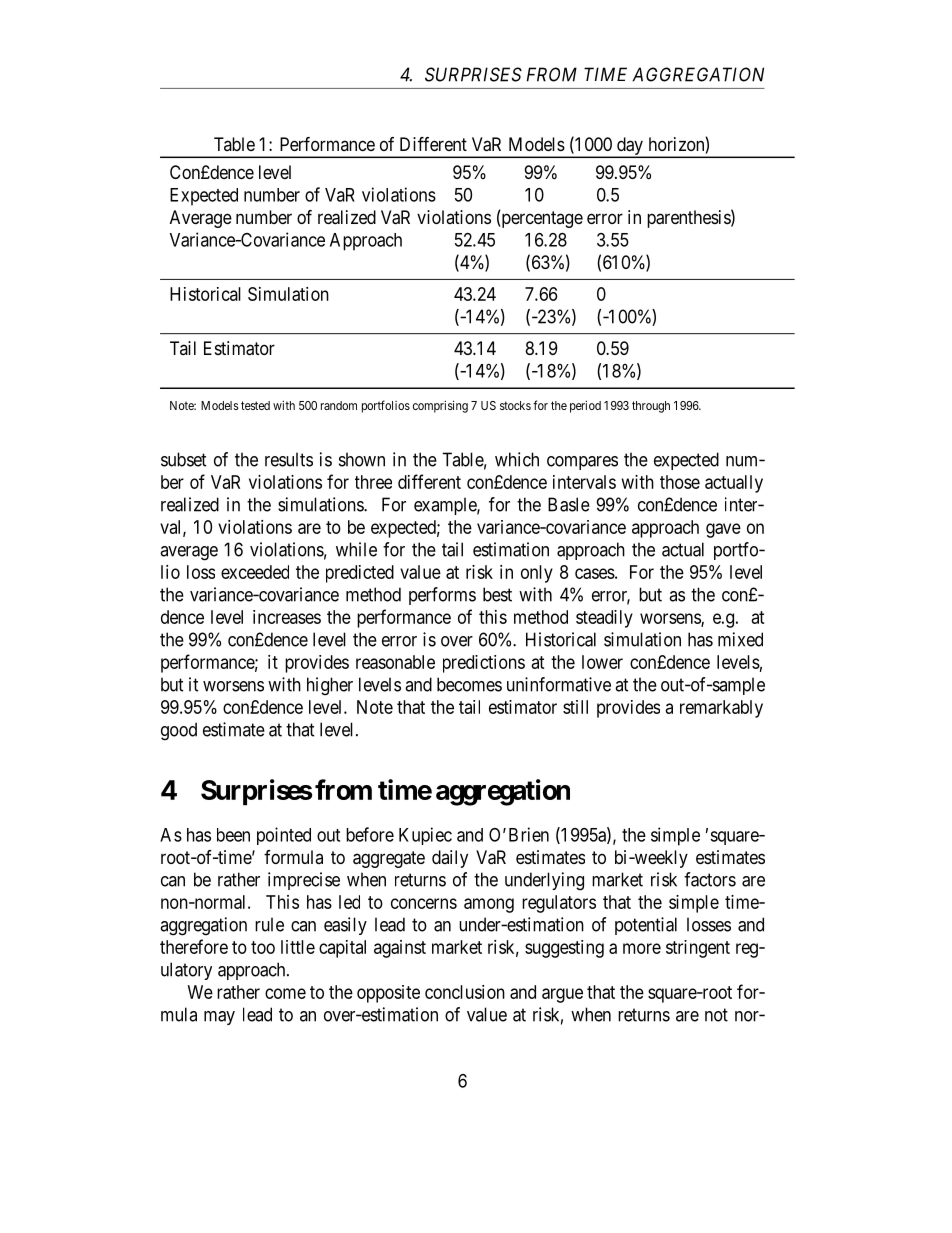 The image size is (952, 1233). Describe the element at coordinates (484, 664) in the document. I see `predictions` at that location.
